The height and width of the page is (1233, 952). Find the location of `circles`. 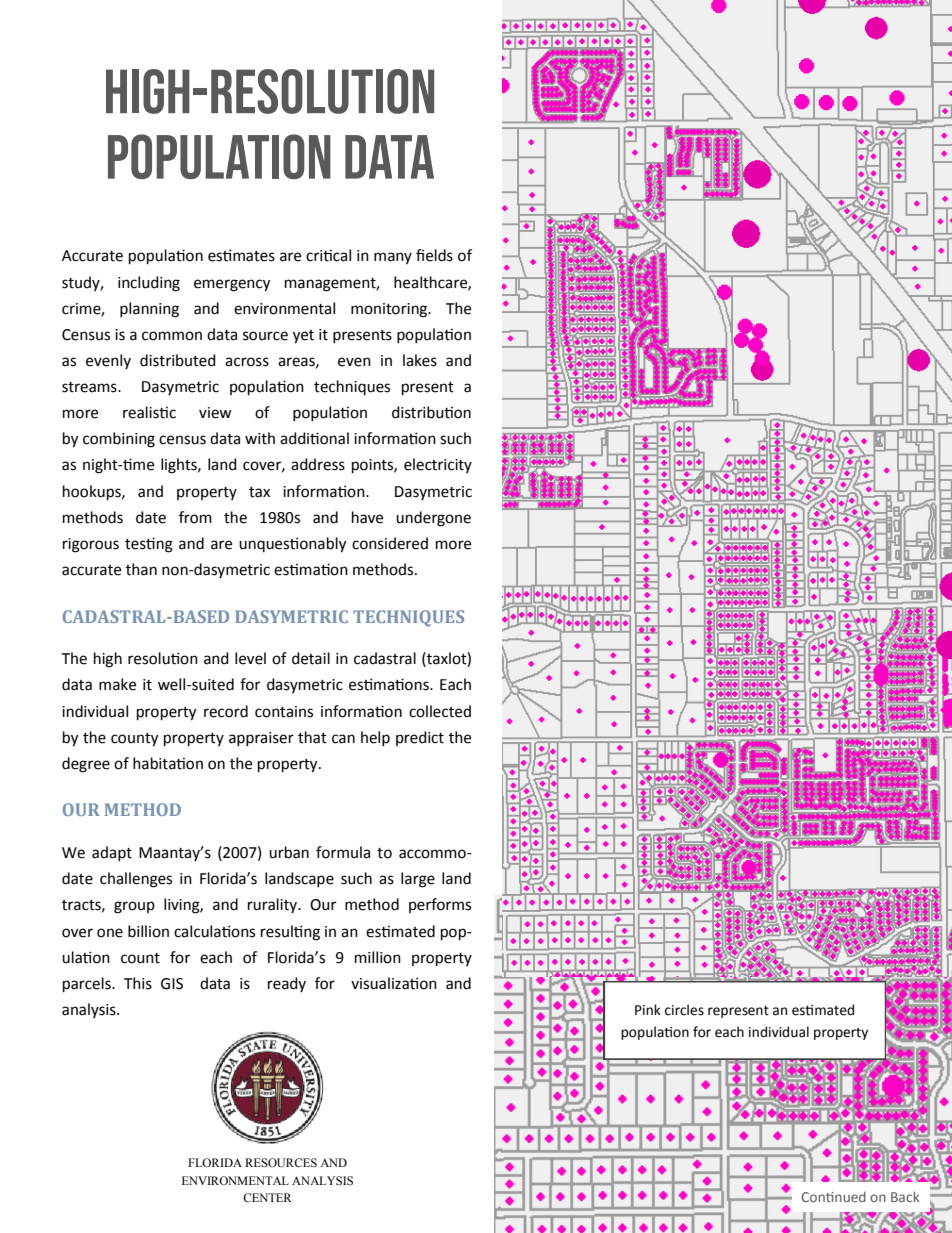

circles is located at coordinates (684, 1010).
